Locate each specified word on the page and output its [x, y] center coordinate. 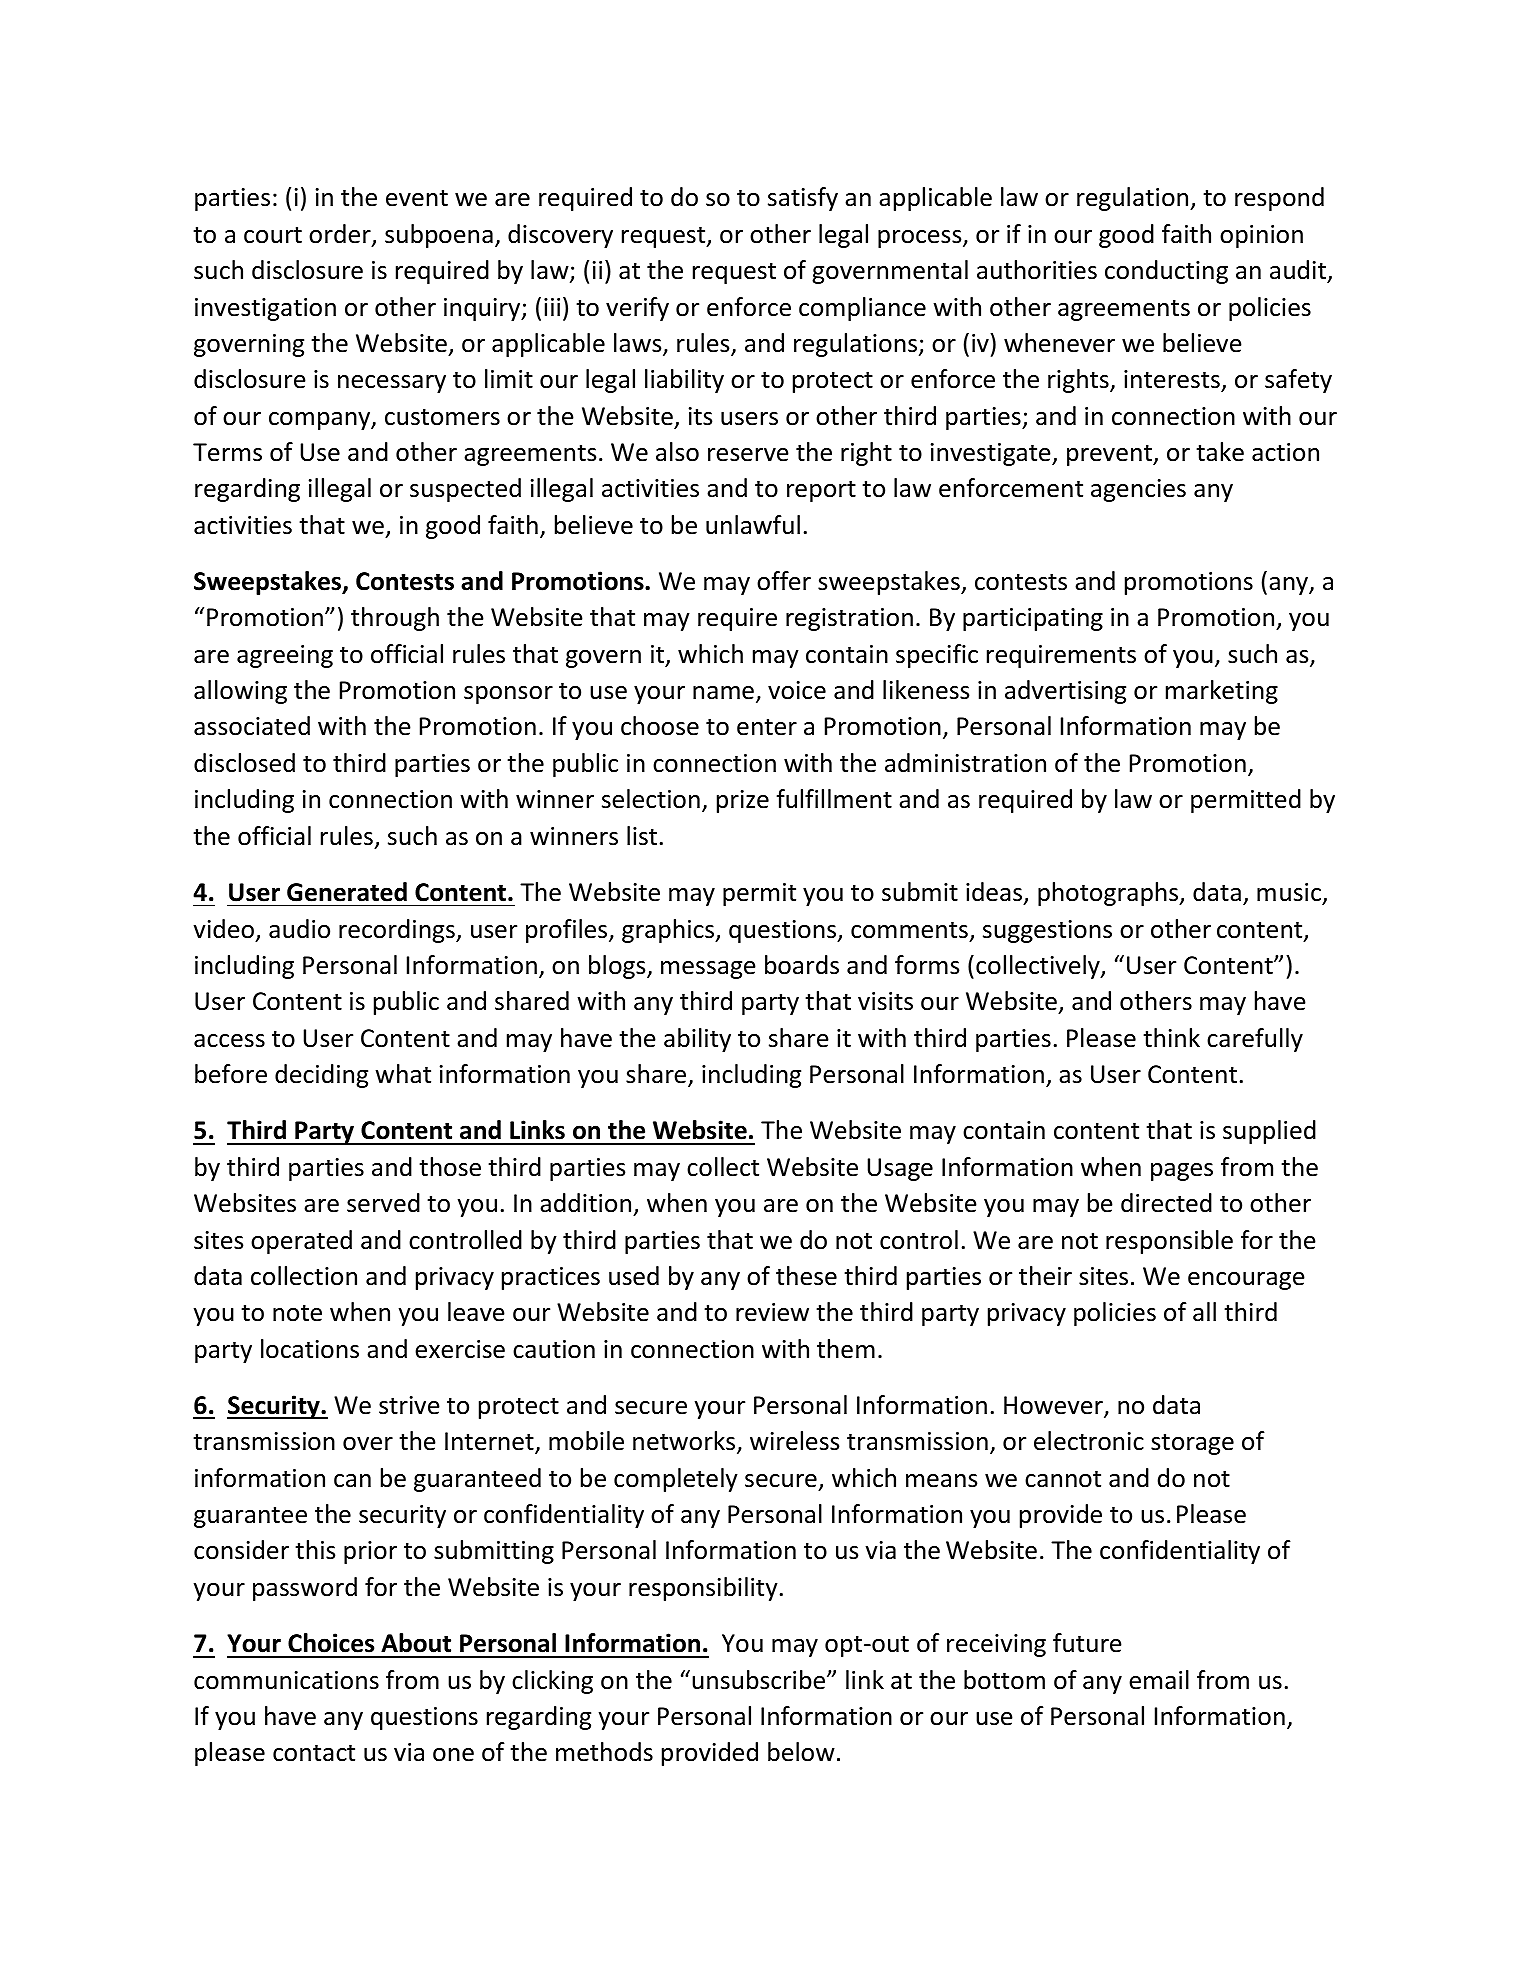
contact [314, 1753]
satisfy [803, 199]
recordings [398, 931]
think [1171, 1038]
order [341, 235]
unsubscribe [758, 1680]
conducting [1166, 272]
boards [802, 965]
